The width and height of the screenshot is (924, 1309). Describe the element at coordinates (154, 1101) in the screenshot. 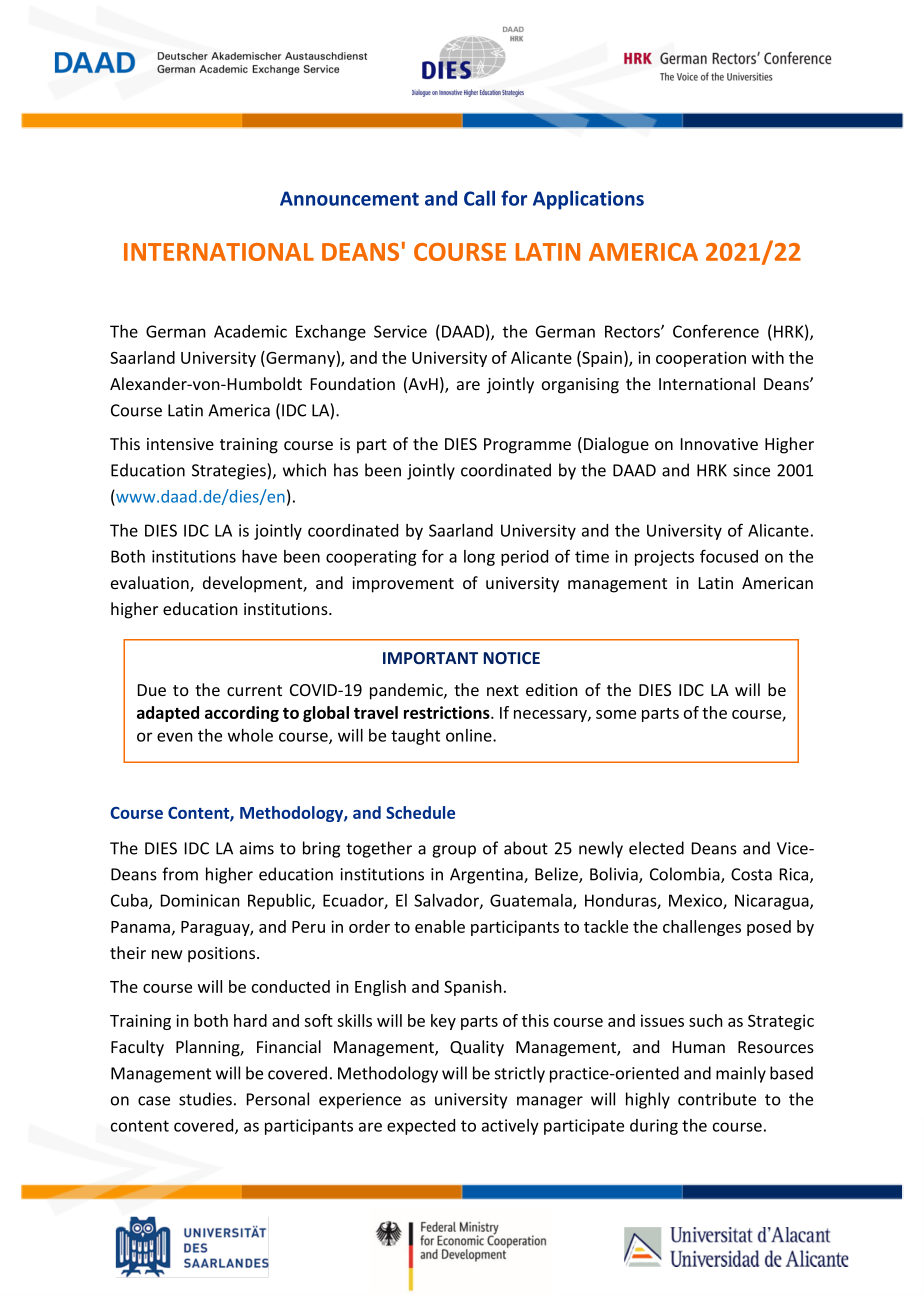

I see `case` at that location.
